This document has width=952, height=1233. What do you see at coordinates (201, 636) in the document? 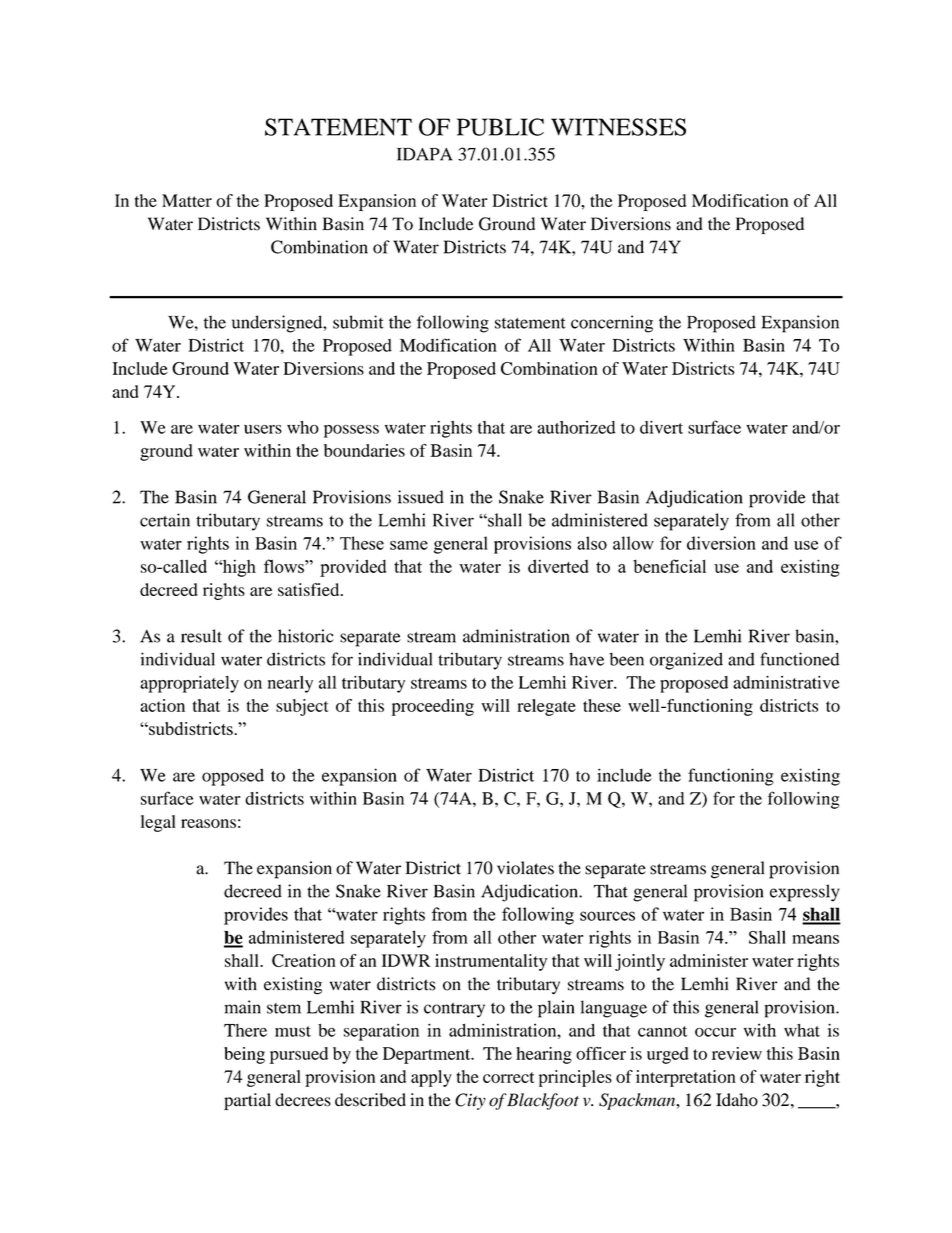
I see `result` at bounding box center [201, 636].
